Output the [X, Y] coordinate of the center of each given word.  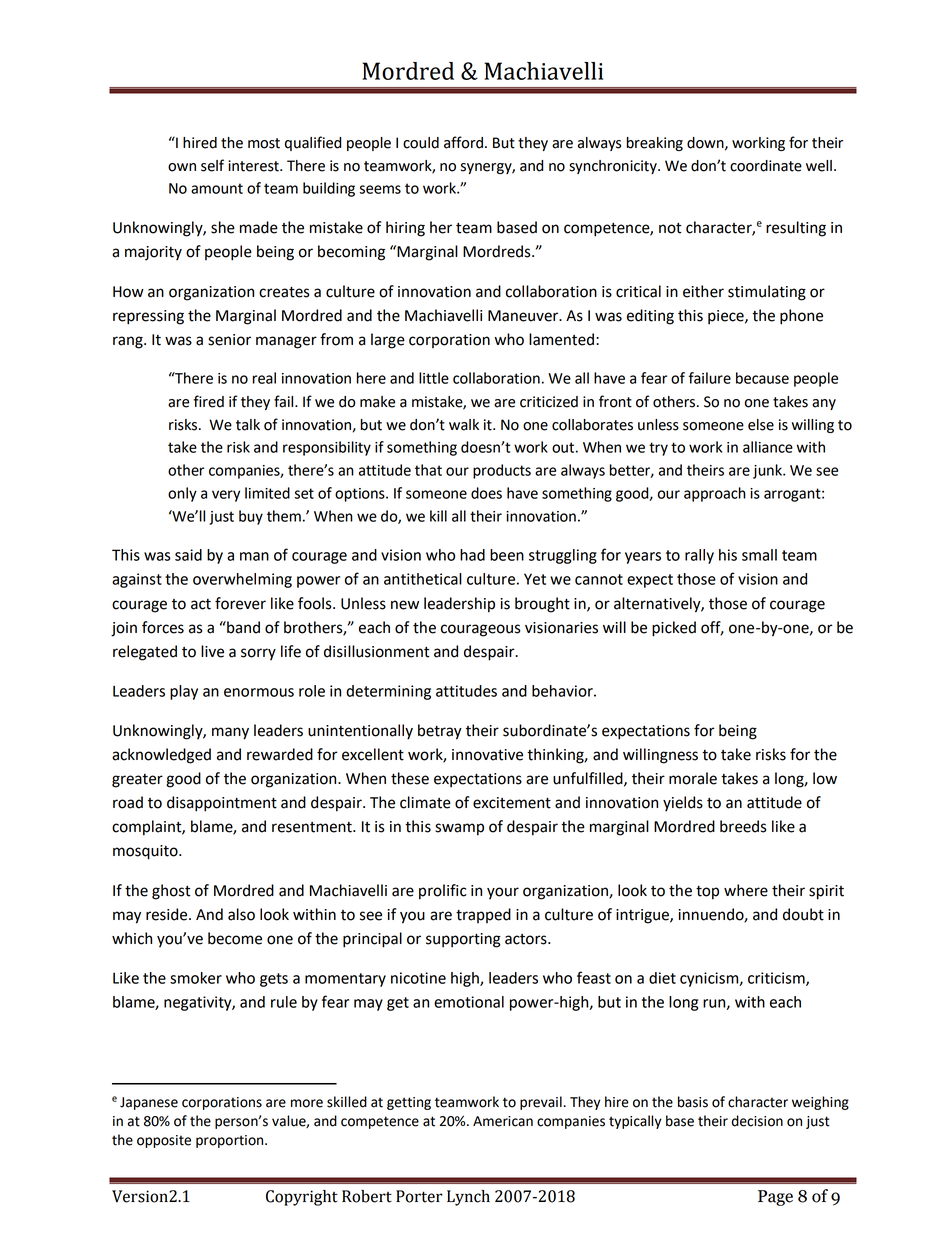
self [212, 165]
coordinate [766, 166]
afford [463, 142]
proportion [231, 1141]
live [212, 651]
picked [674, 629]
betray [440, 732]
